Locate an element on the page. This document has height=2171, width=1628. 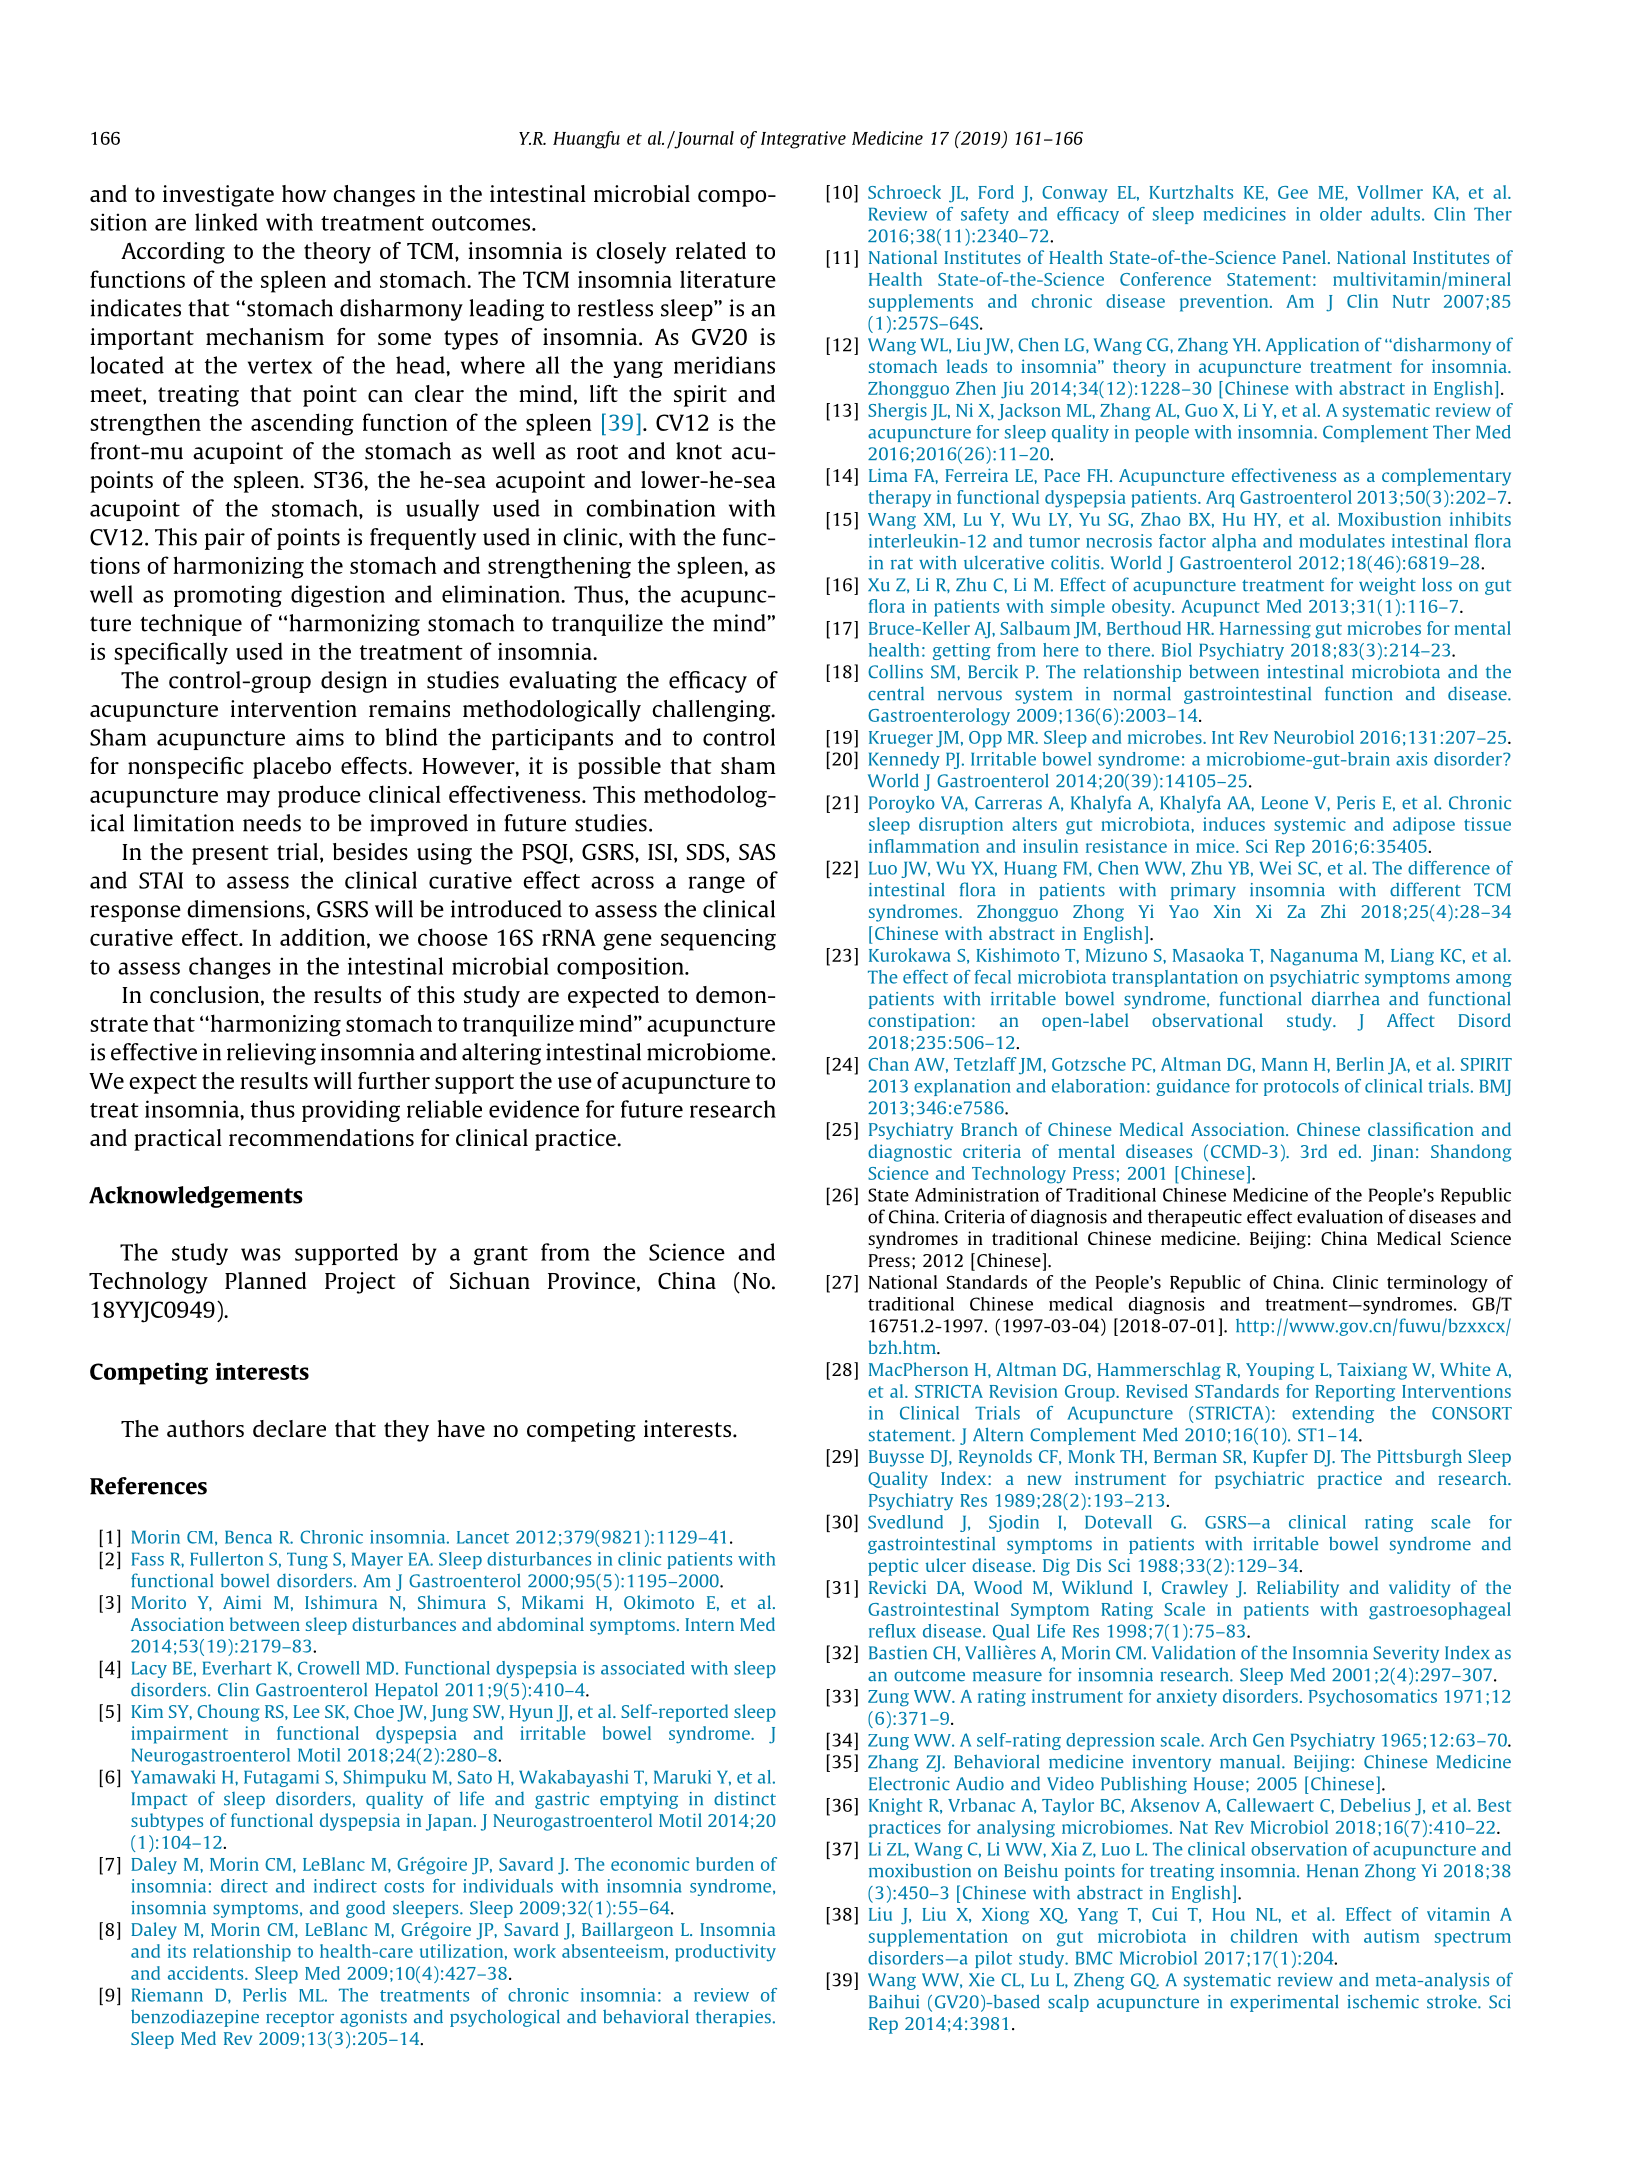
investigate is located at coordinates (218, 196).
